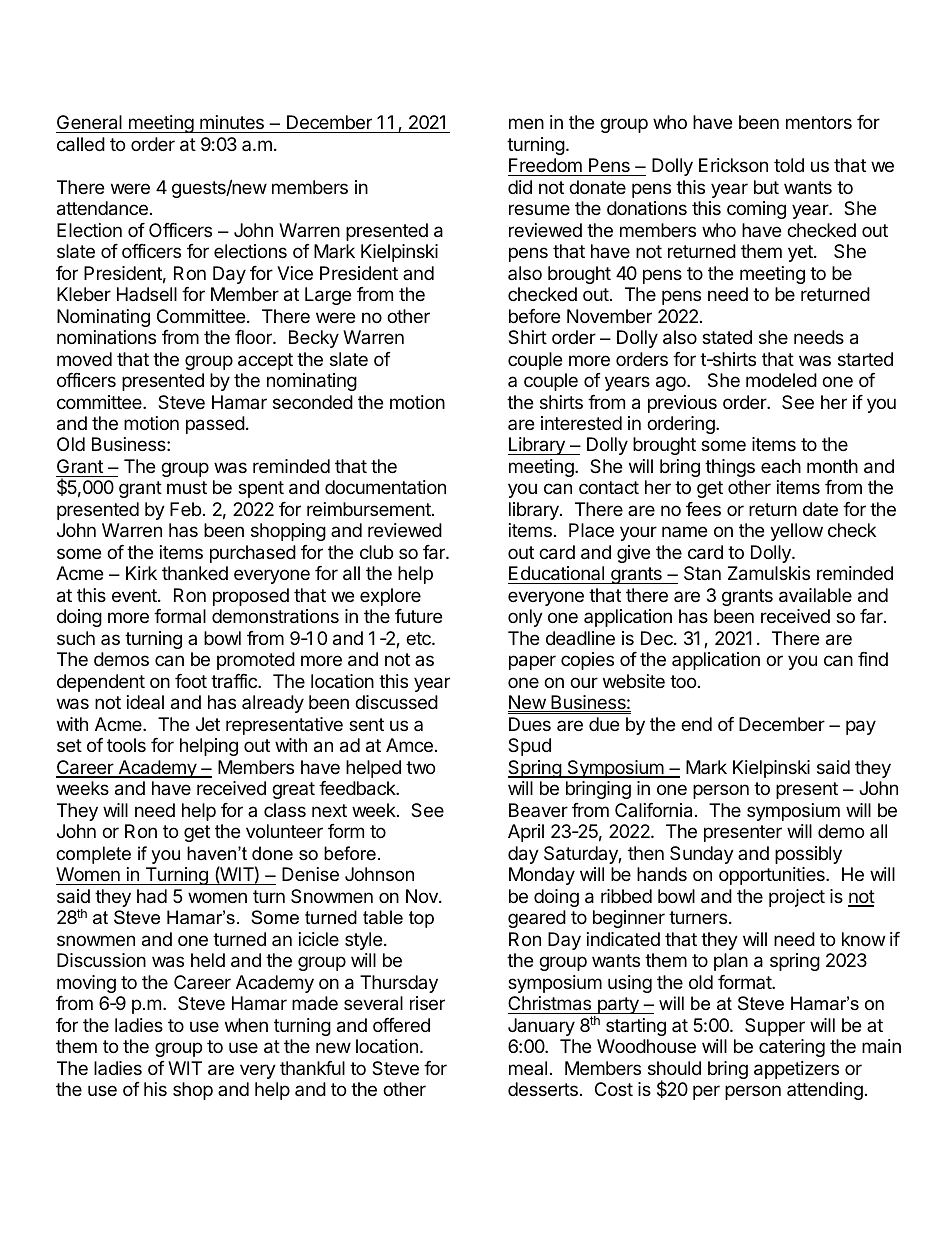 The width and height of the screenshot is (952, 1233). Describe the element at coordinates (246, 1025) in the screenshot. I see `when` at that location.
